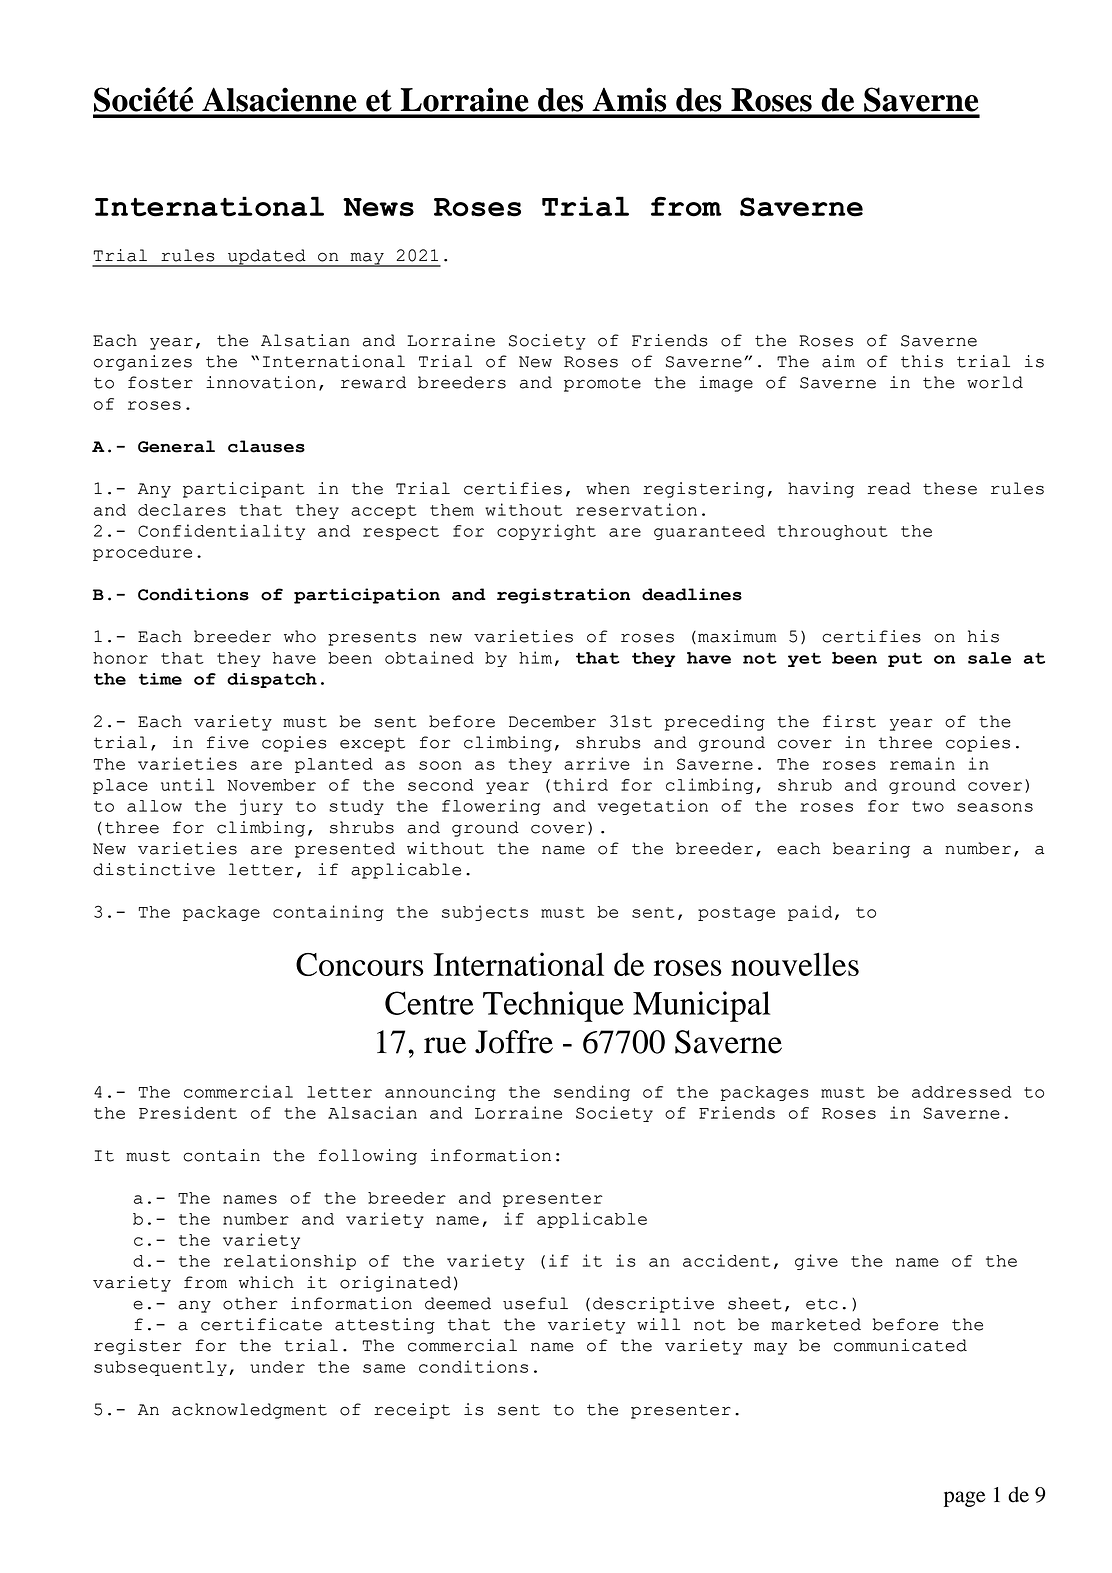  Describe the element at coordinates (412, 1411) in the image. I see `receipt` at that location.
